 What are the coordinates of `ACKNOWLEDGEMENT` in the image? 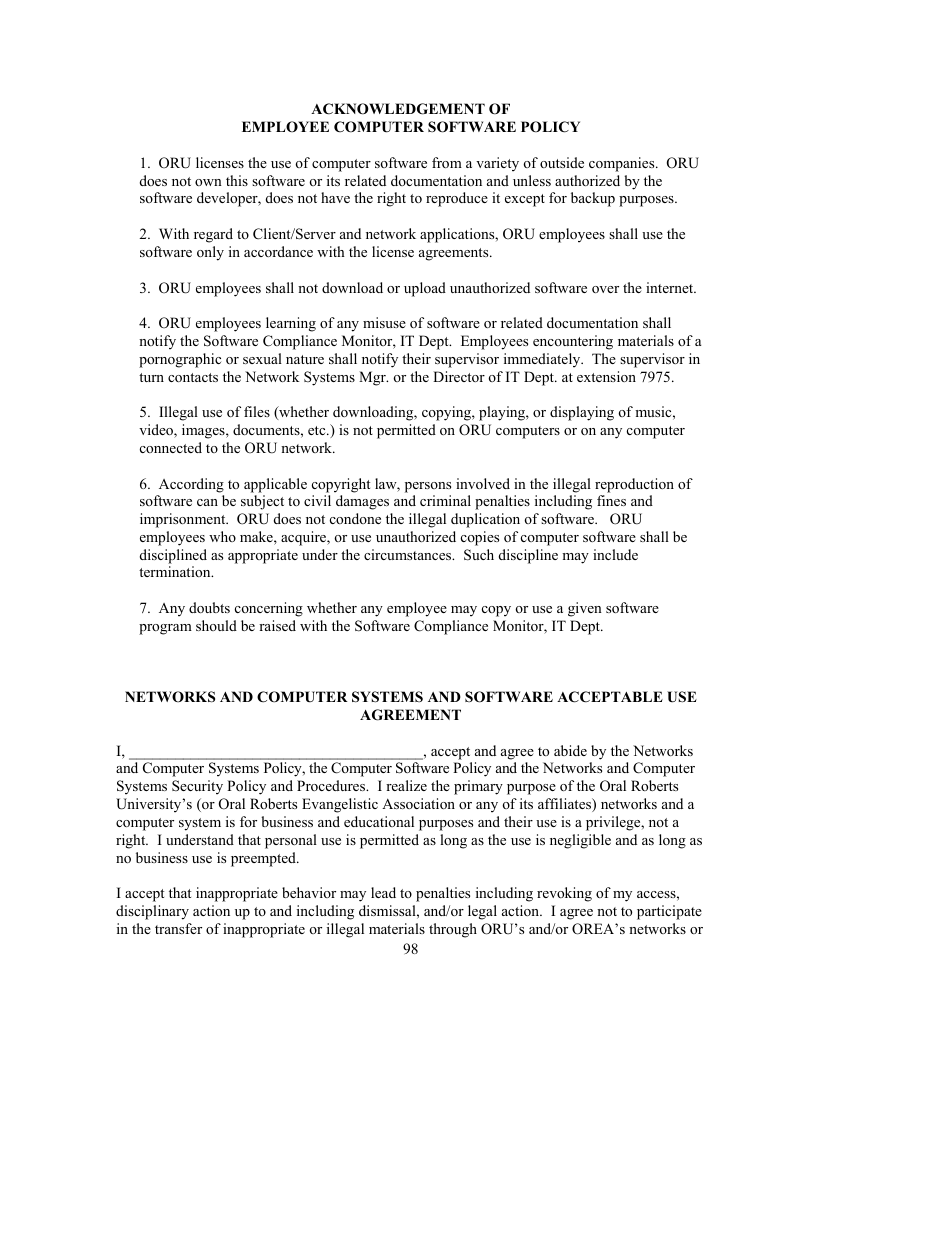 It's located at (398, 109).
